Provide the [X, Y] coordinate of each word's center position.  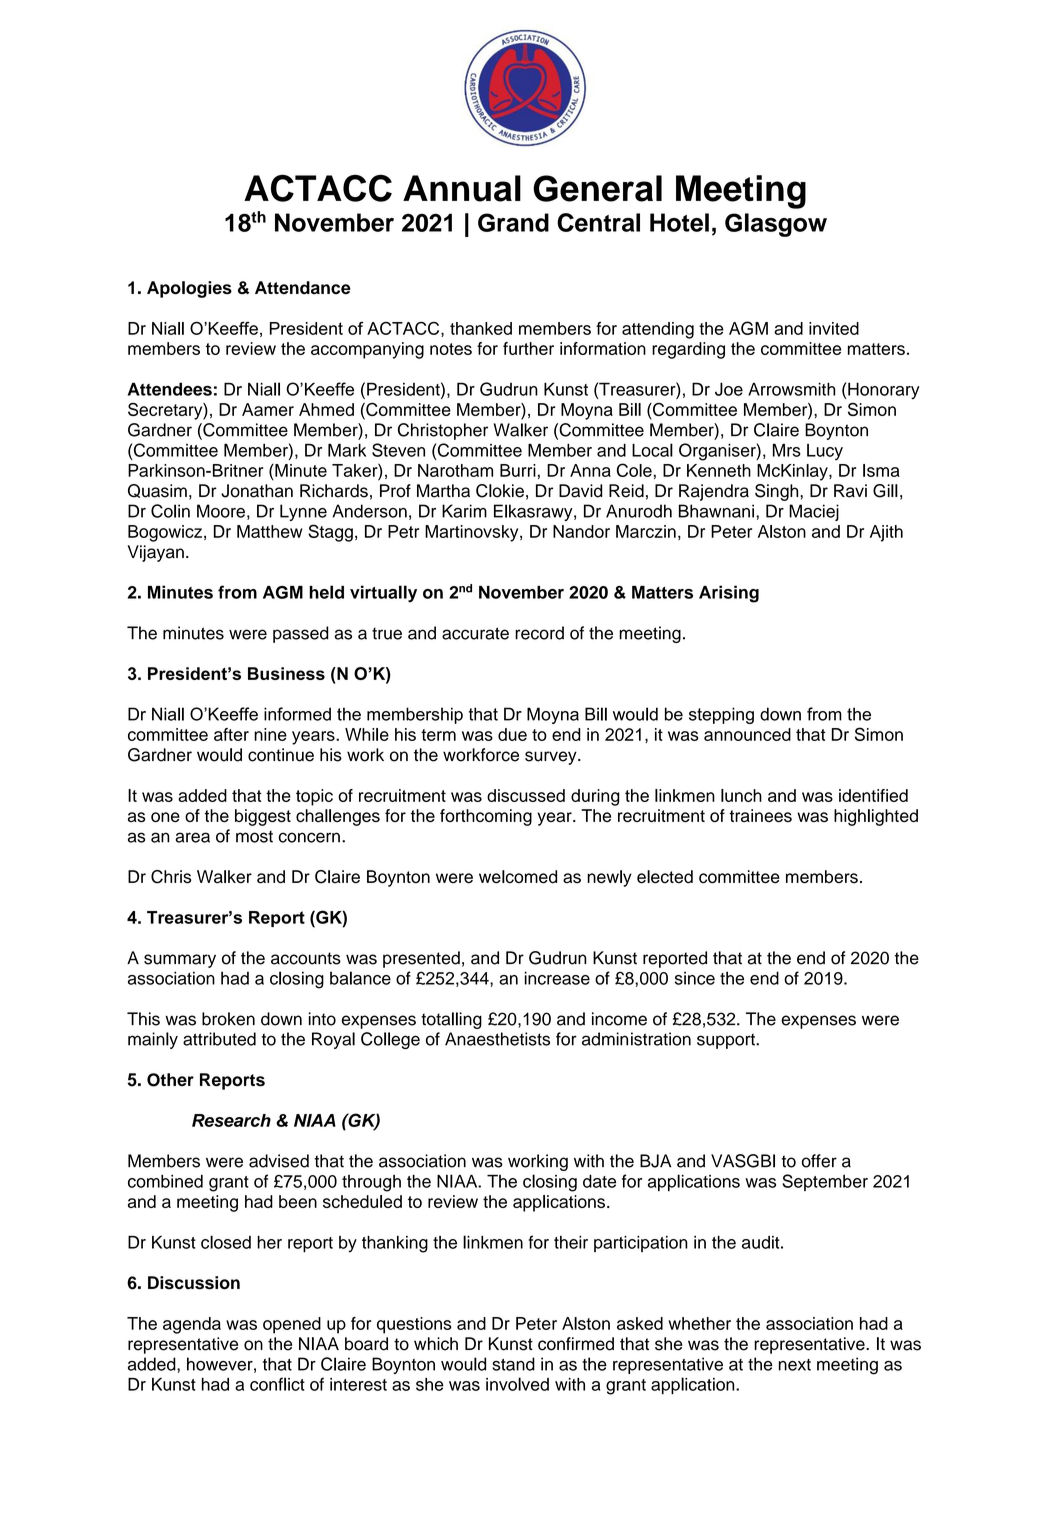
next [795, 1365]
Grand [513, 222]
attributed [219, 1039]
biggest [263, 817]
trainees [760, 815]
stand [513, 1364]
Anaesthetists [497, 1039]
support [727, 1041]
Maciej [814, 512]
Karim [464, 511]
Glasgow [776, 225]
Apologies [189, 289]
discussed [526, 795]
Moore [221, 511]
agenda [192, 1325]
